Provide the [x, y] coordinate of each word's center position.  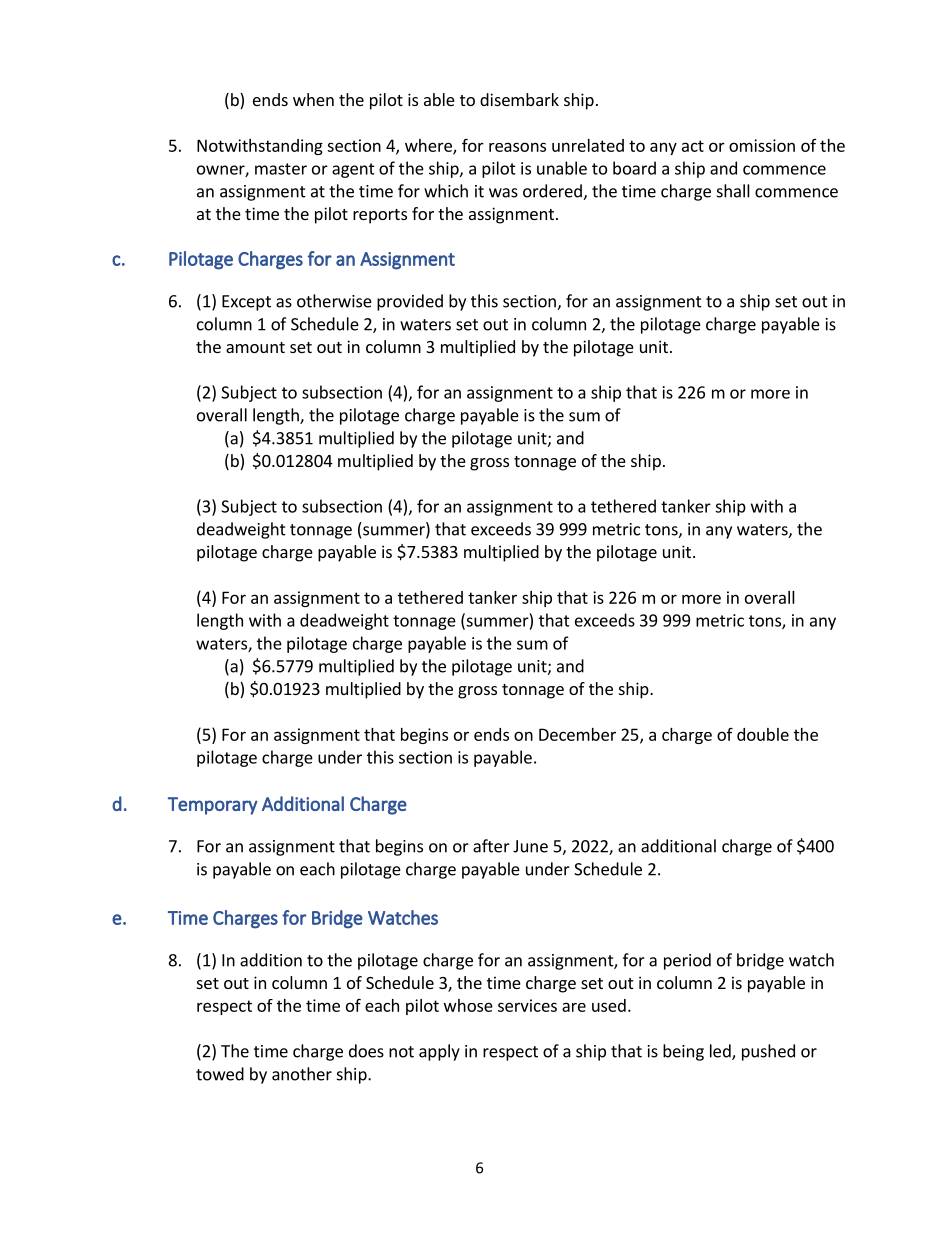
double [763, 734]
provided [410, 302]
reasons [517, 147]
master [281, 169]
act [693, 146]
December [577, 734]
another [302, 1074]
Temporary [213, 806]
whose [468, 1005]
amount [255, 347]
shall [733, 191]
